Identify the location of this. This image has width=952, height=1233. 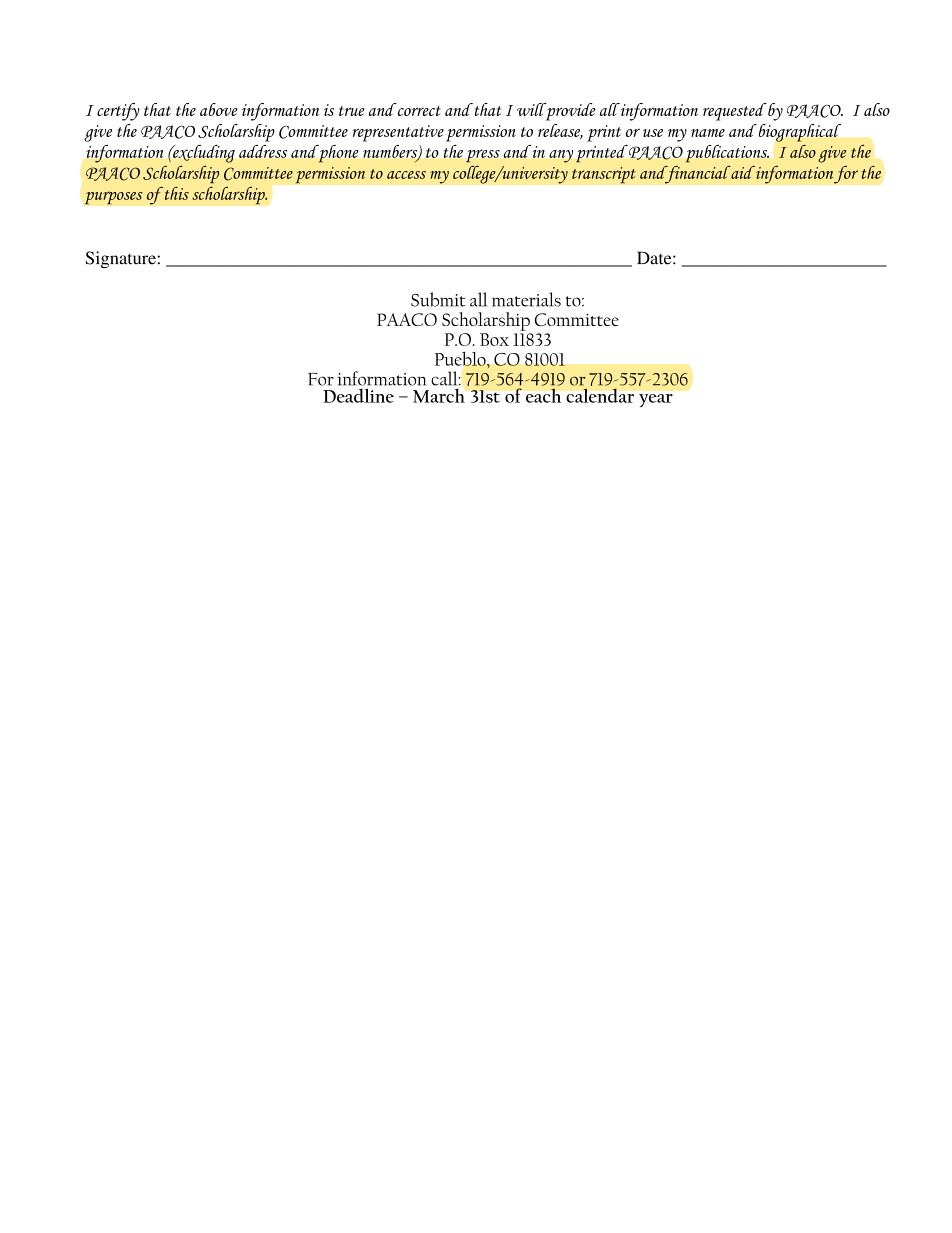
(175, 193).
